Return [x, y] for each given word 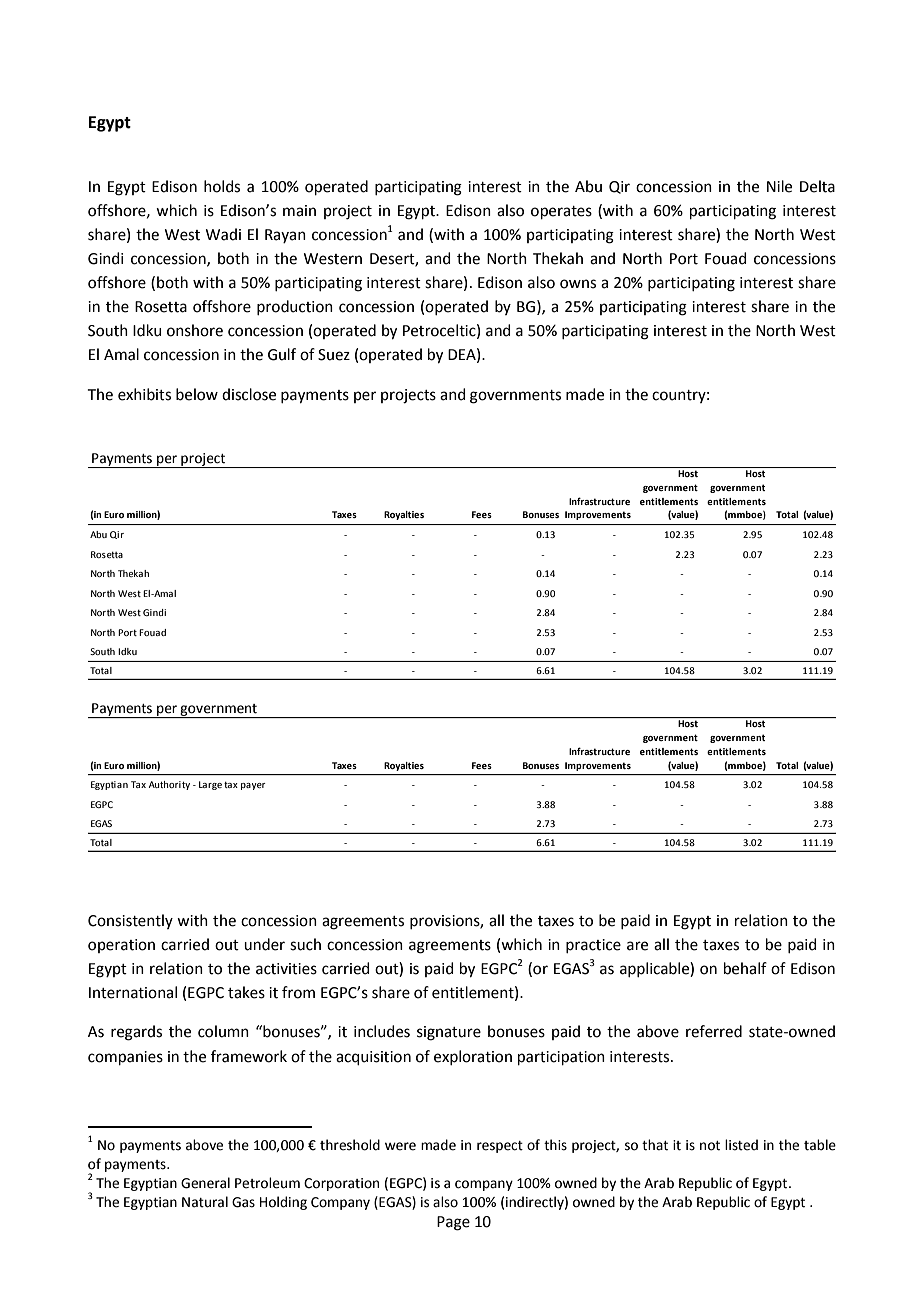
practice [593, 946]
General [205, 1183]
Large [210, 785]
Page [453, 1223]
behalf [745, 968]
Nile [779, 186]
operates [561, 212]
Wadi [223, 234]
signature [449, 1033]
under [264, 944]
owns [578, 284]
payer [253, 786]
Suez [334, 355]
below [197, 394]
